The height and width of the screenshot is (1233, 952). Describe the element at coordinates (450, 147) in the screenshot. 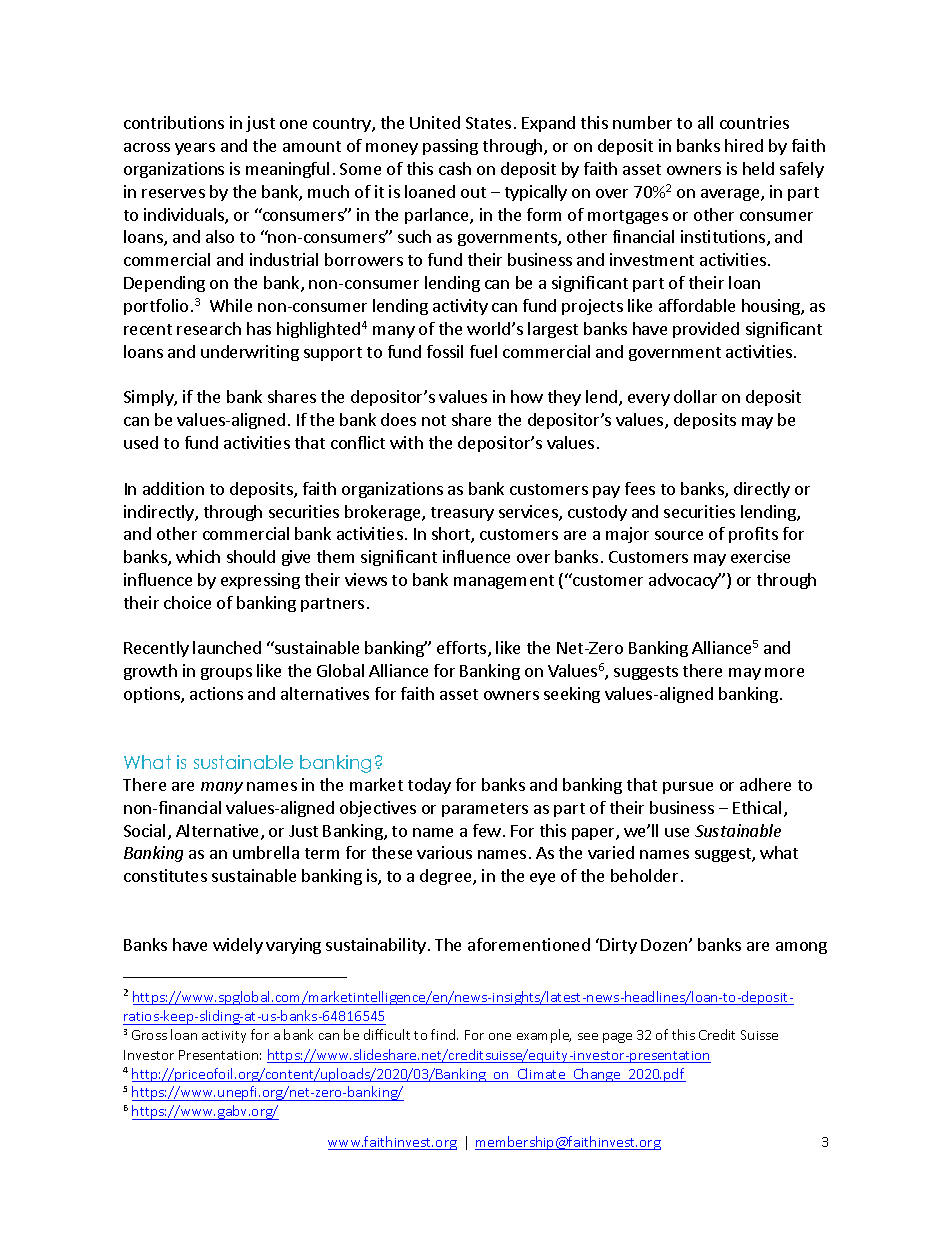

I see `passing` at that location.
